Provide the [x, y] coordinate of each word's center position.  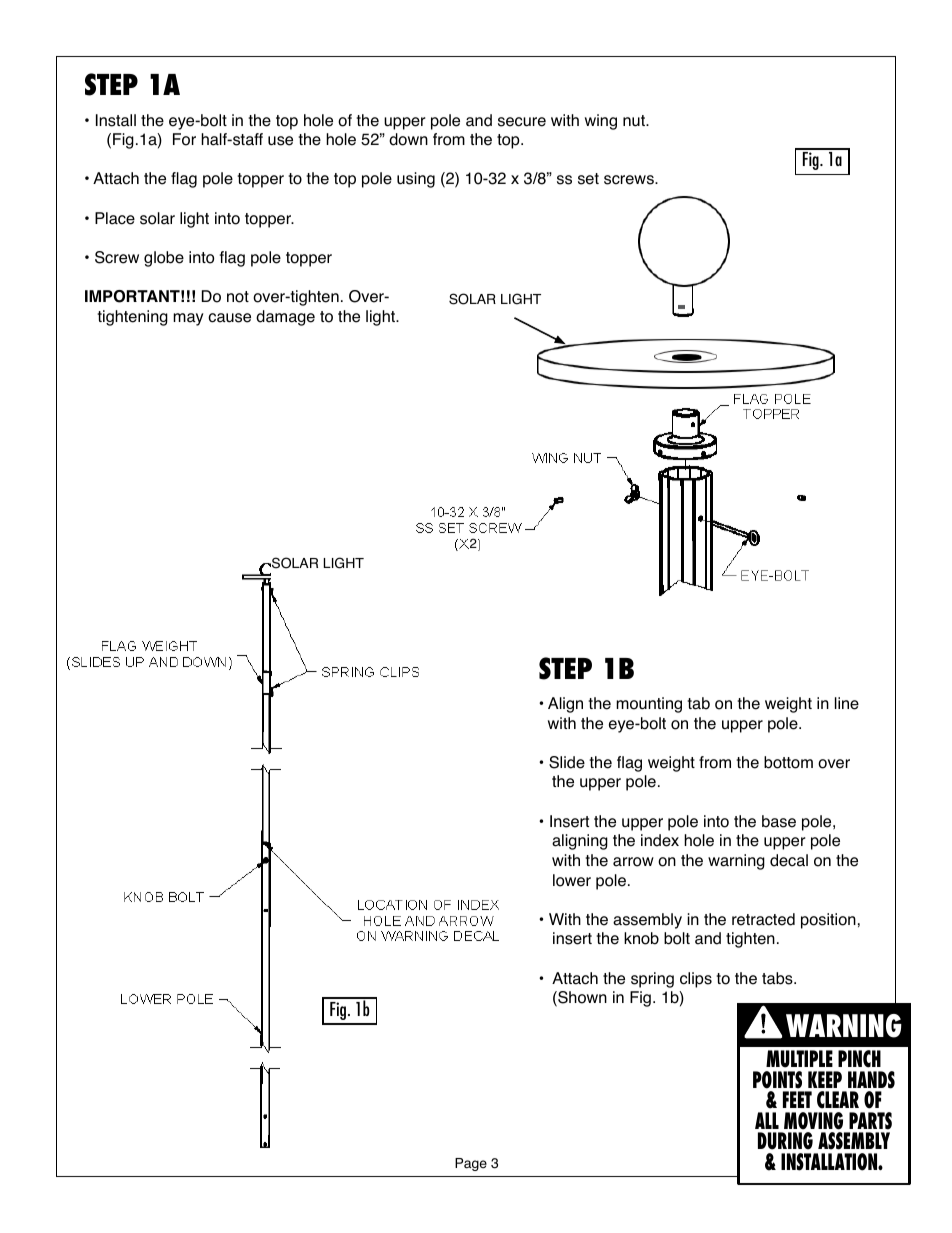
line [847, 703]
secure [522, 122]
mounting [649, 705]
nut [635, 121]
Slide [567, 762]
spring [652, 980]
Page [471, 1164]
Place [115, 218]
